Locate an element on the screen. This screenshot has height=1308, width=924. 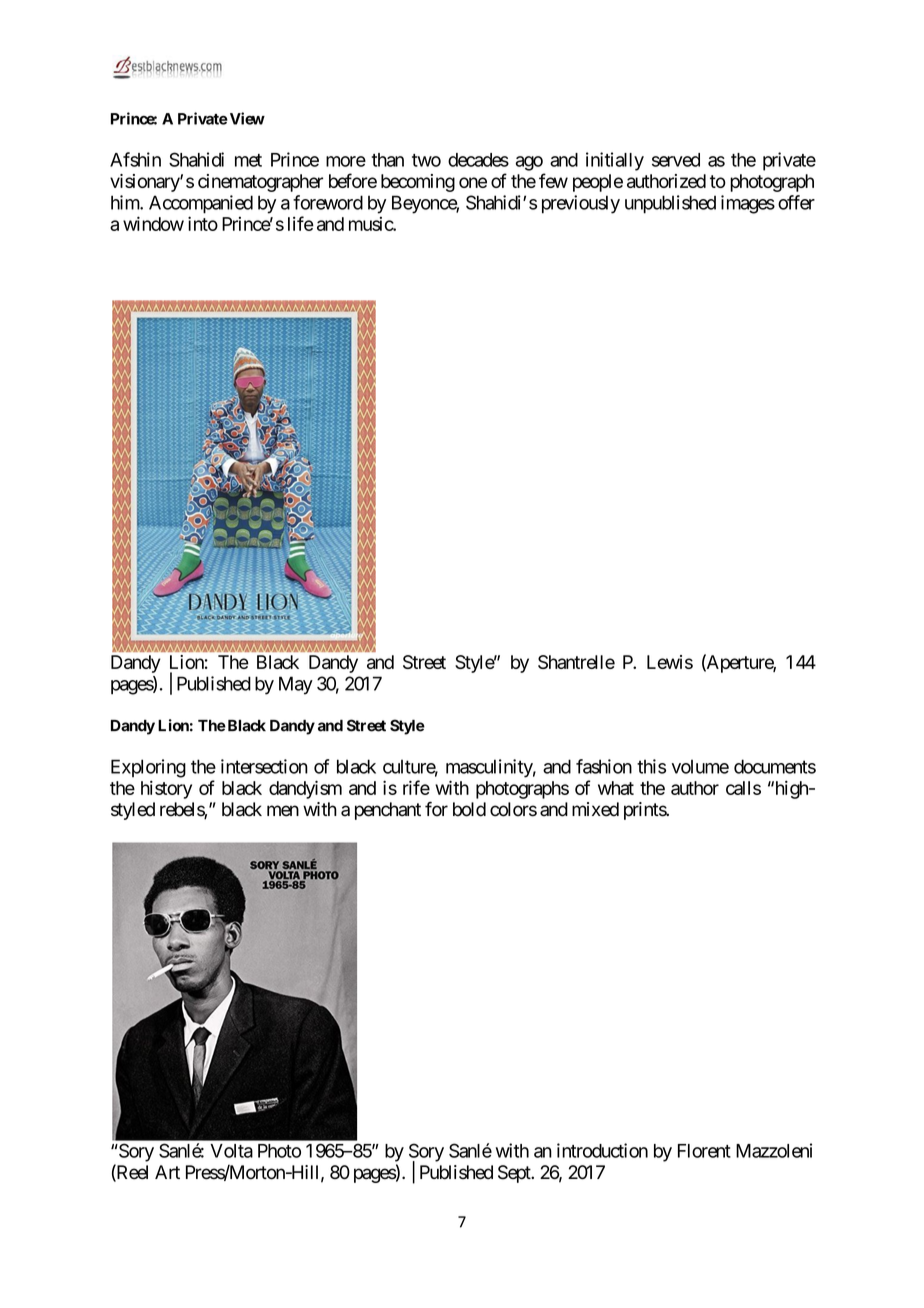
Volta is located at coordinates (231, 1151).
